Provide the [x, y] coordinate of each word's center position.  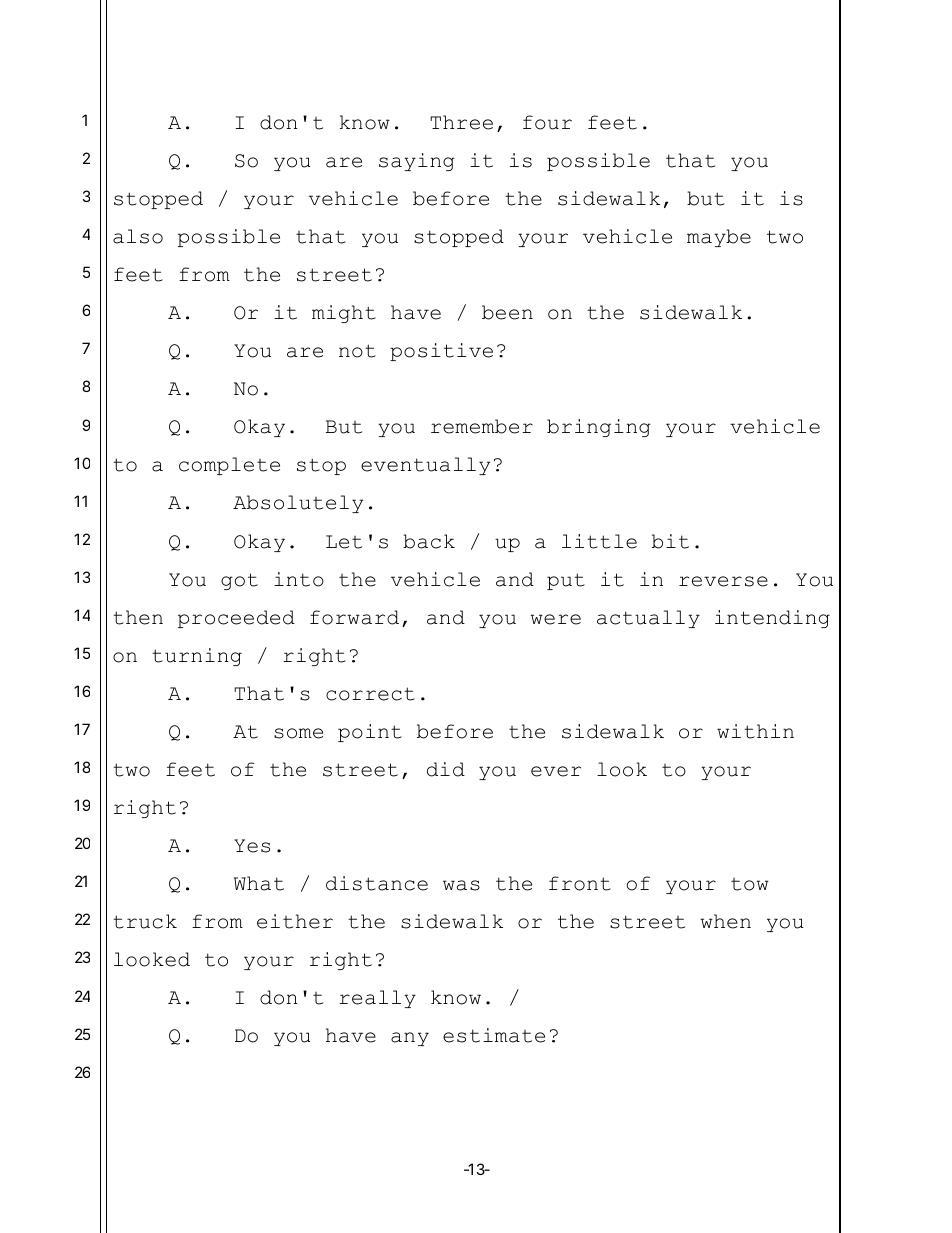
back [429, 541]
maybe [719, 238]
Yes [252, 846]
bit [670, 541]
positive [441, 352]
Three [461, 122]
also [138, 236]
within [755, 731]
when [725, 921]
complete [229, 466]
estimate [494, 1035]
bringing [599, 428]
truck [145, 921]
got [239, 581]
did [446, 769]
